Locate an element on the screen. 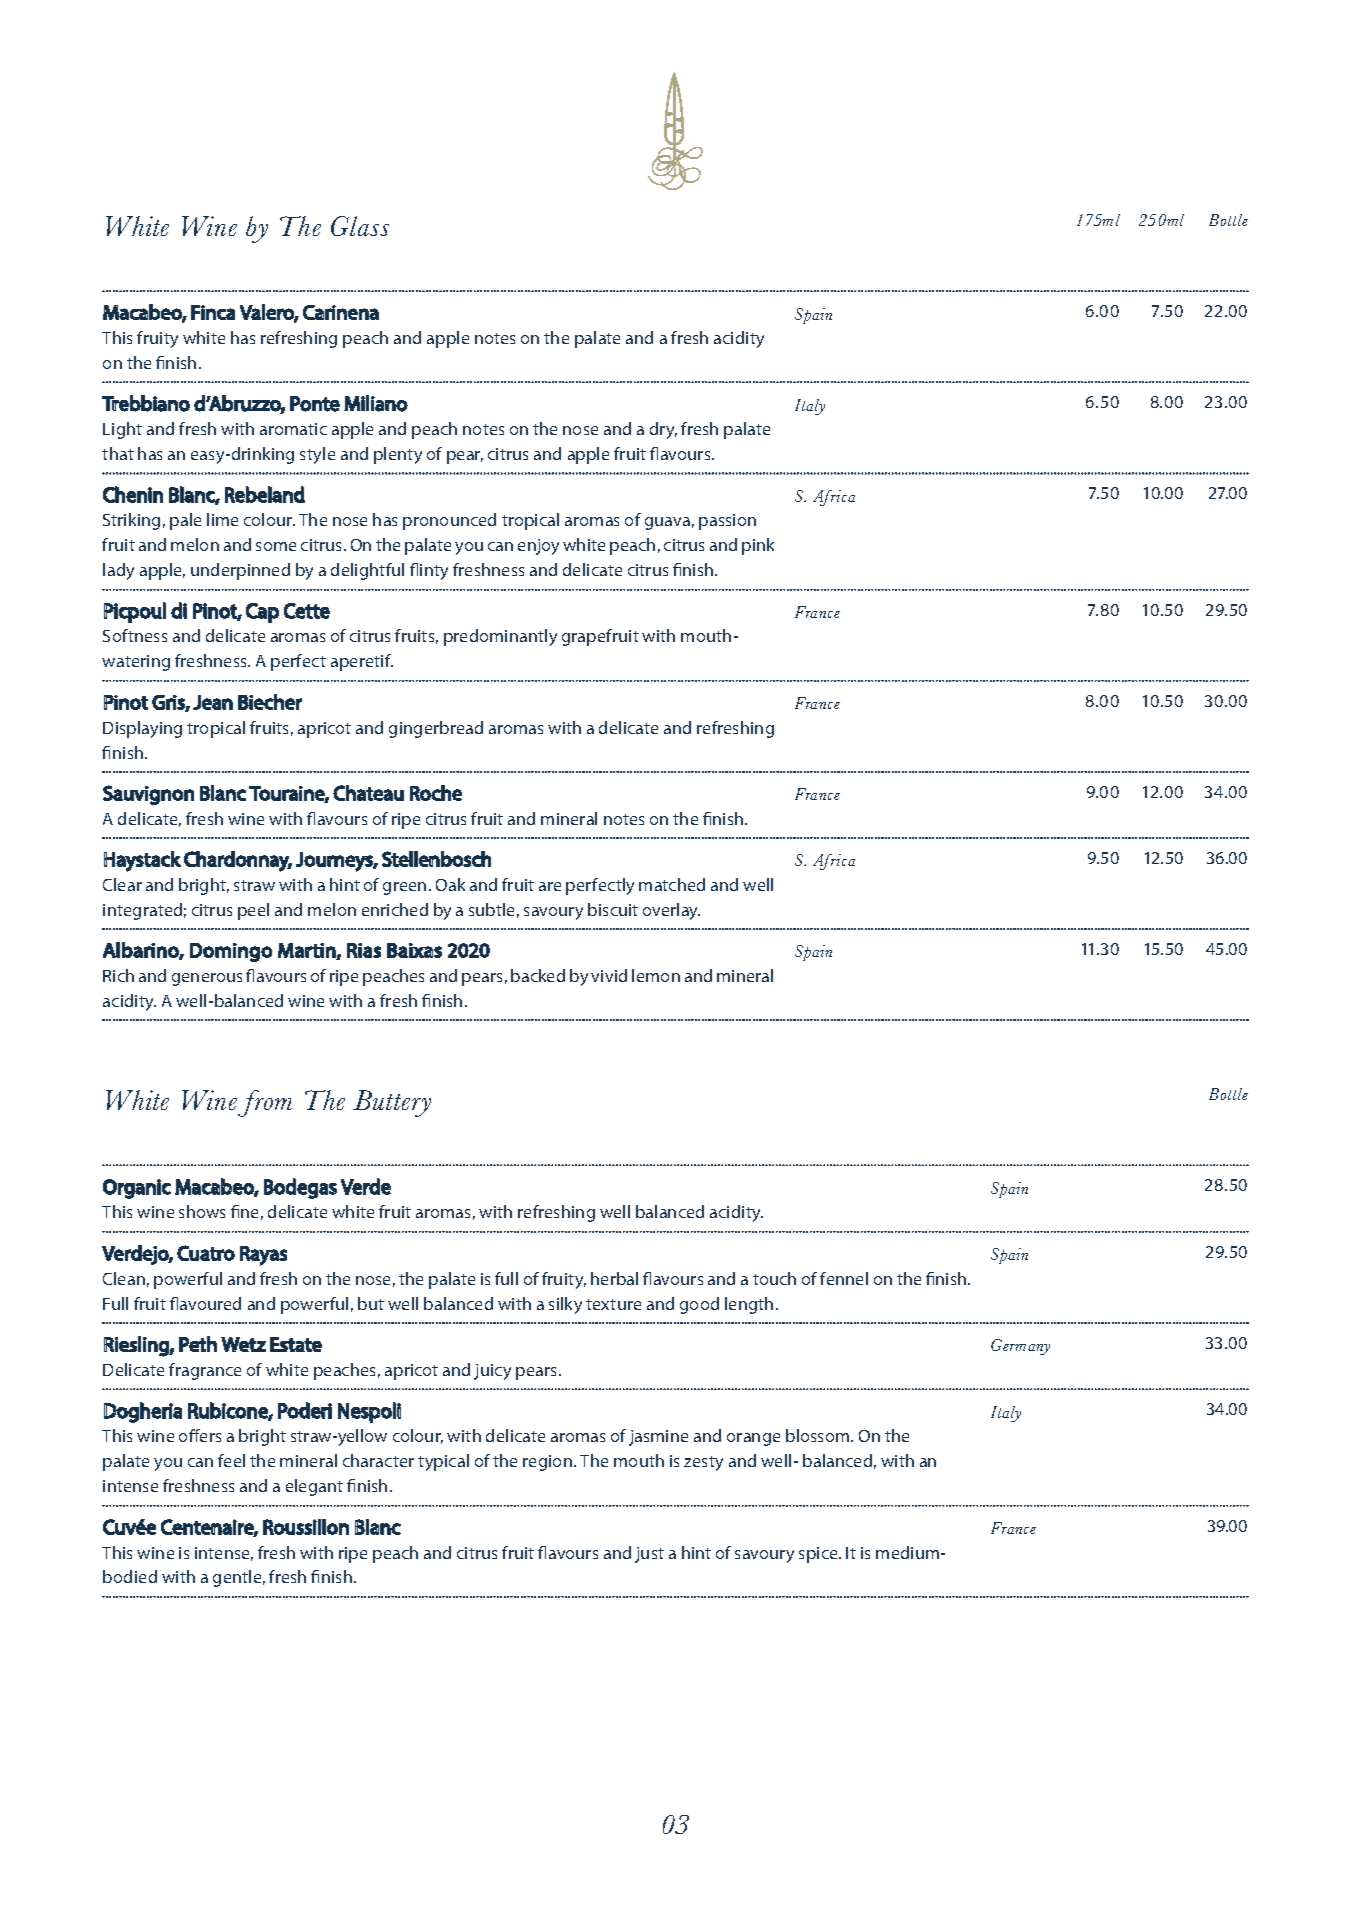 This screenshot has width=1351, height=1911. predominantly is located at coordinates (500, 637).
